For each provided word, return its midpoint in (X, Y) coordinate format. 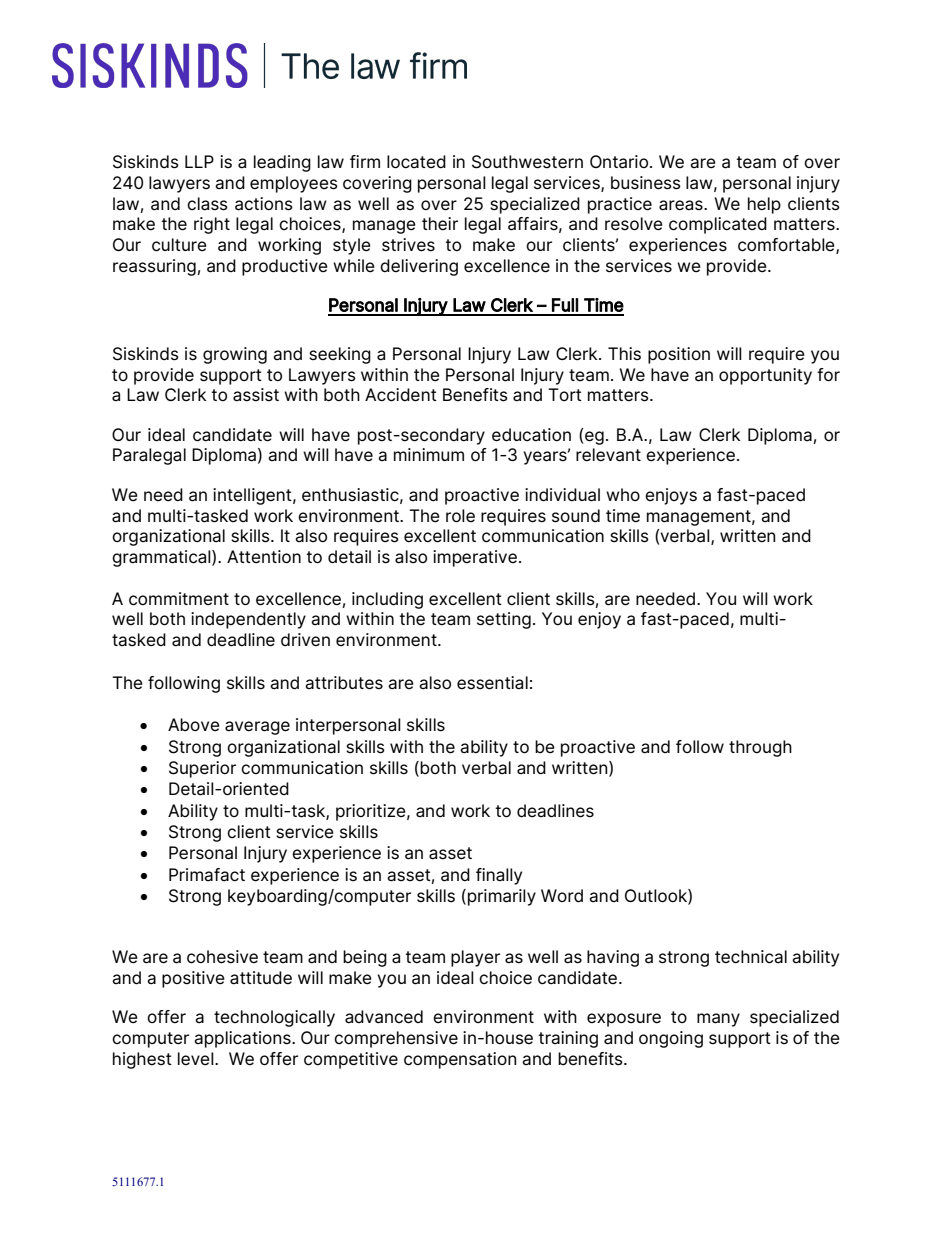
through (760, 748)
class (207, 204)
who (623, 494)
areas (682, 205)
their (440, 224)
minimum (429, 454)
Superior (202, 769)
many (718, 1020)
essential (492, 683)
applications (243, 1039)
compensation (460, 1060)
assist (256, 395)
